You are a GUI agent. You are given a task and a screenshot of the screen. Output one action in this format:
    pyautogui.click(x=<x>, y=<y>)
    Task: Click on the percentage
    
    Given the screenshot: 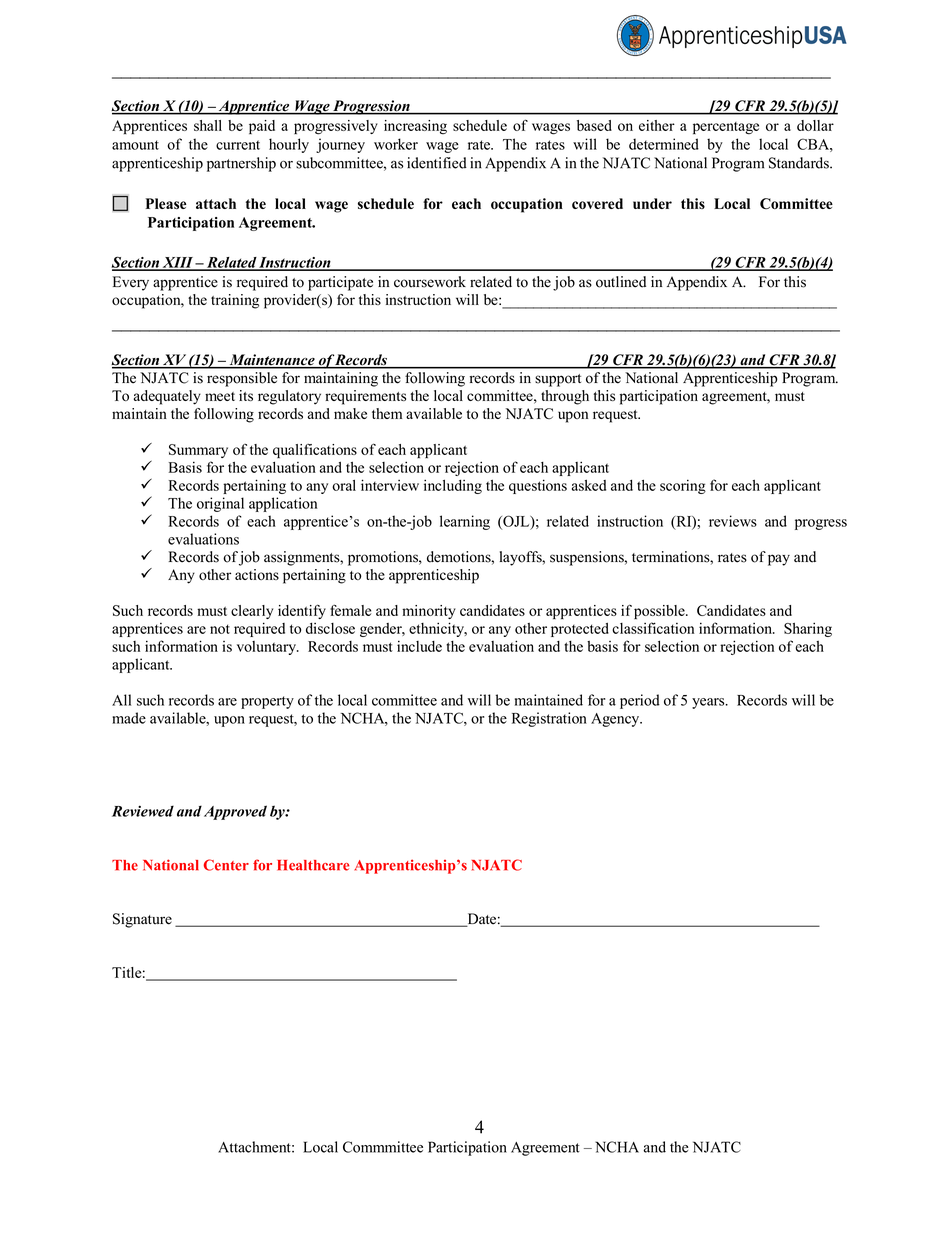 What is the action you would take?
    pyautogui.click(x=726, y=128)
